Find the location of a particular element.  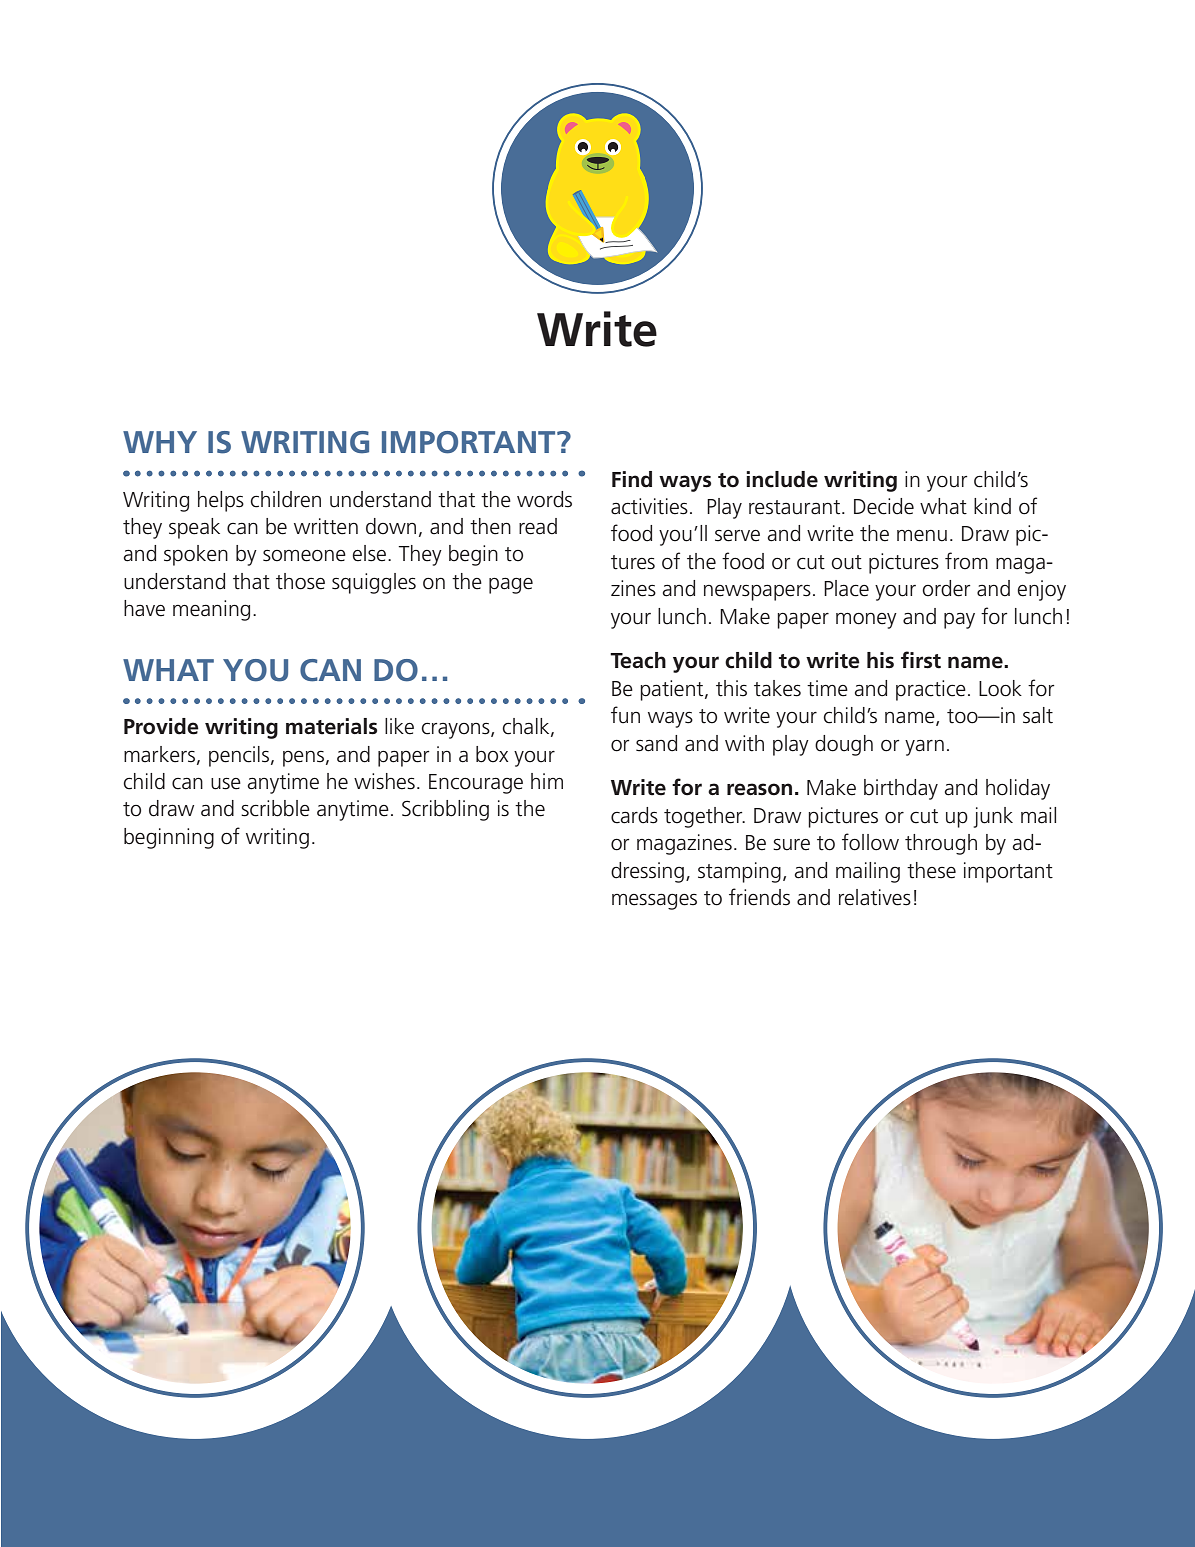

messages is located at coordinates (654, 901).
